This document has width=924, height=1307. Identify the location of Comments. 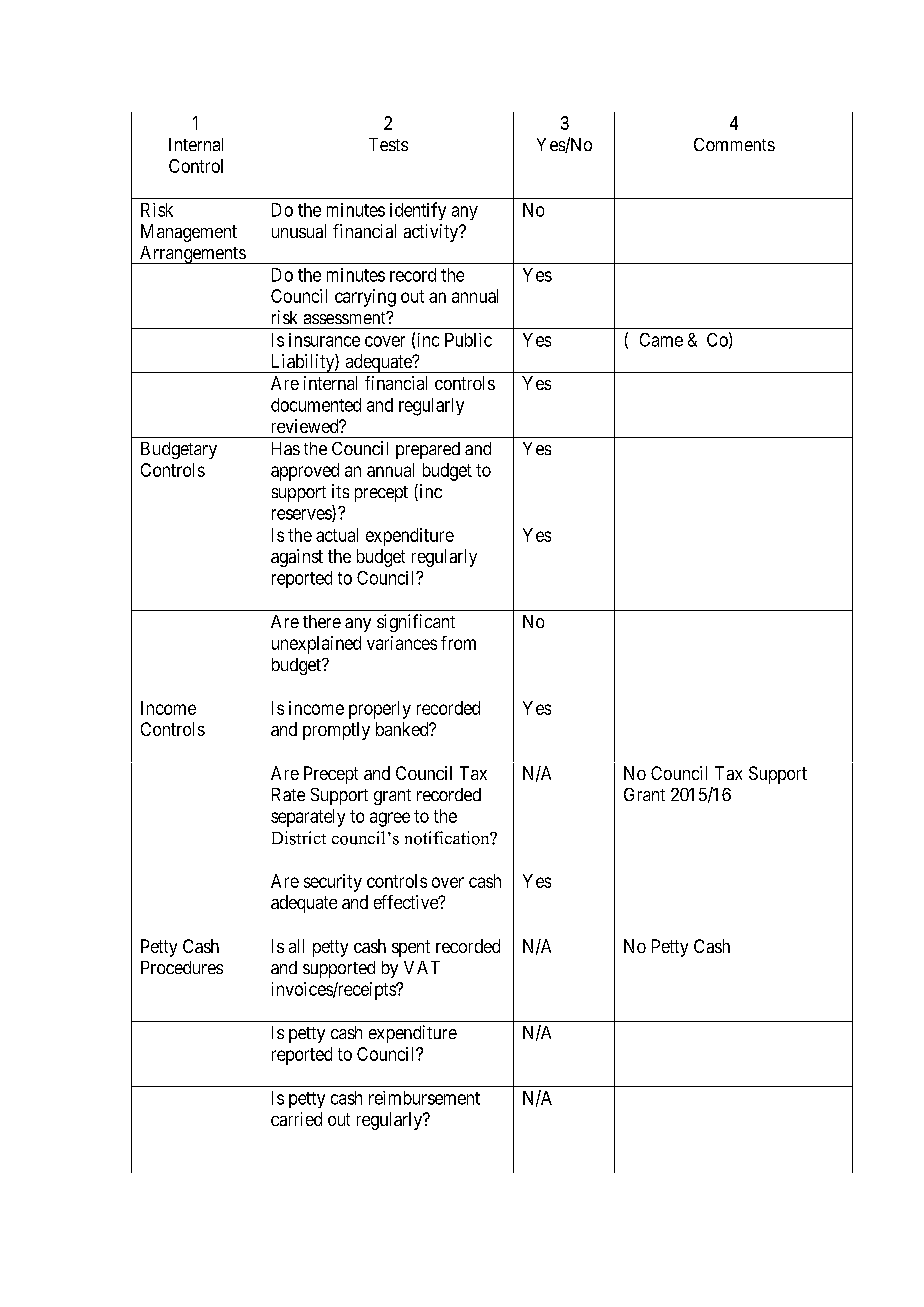
(734, 144).
